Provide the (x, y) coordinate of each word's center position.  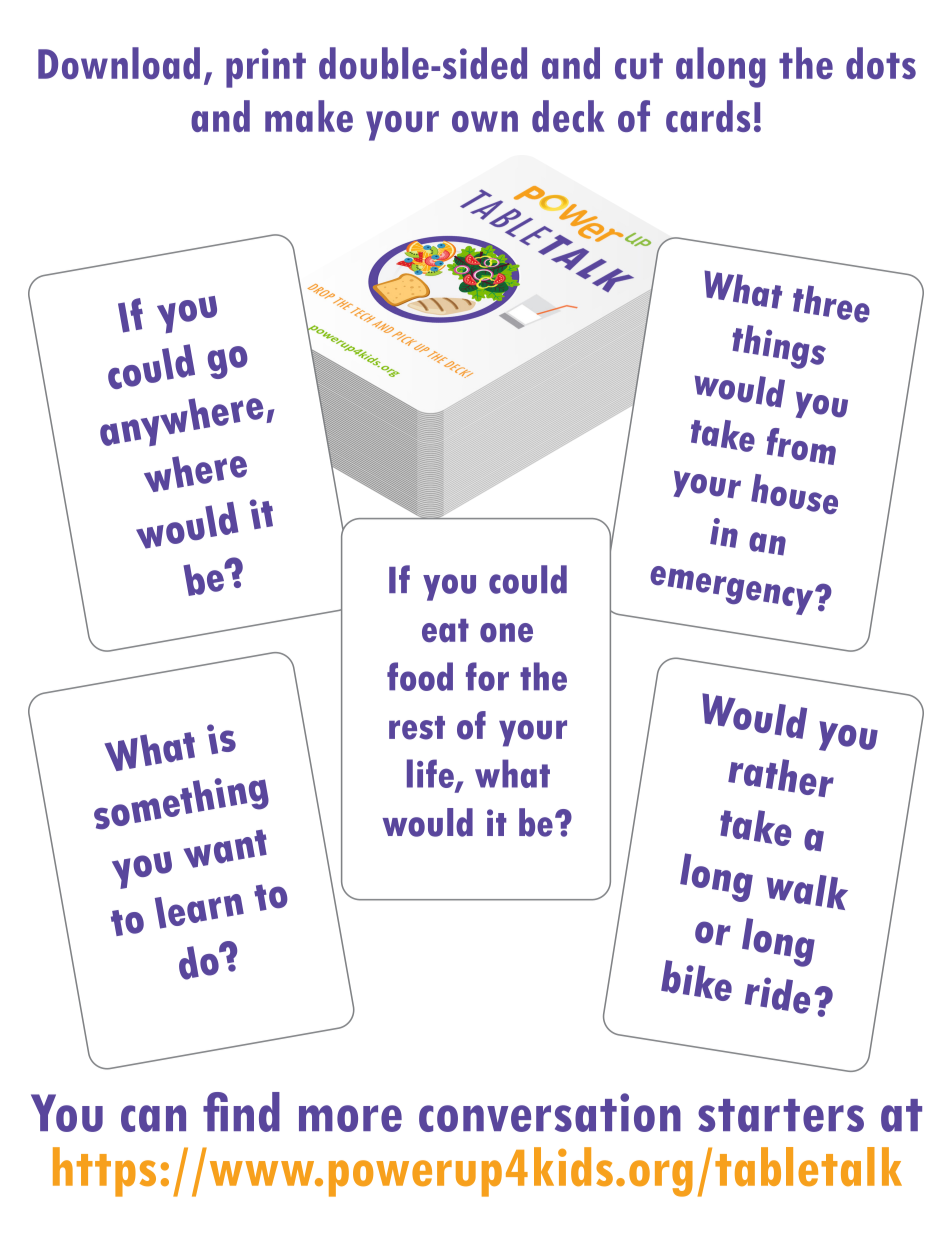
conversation (550, 1112)
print (266, 68)
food (420, 676)
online (754, 683)
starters (781, 1115)
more (350, 1118)
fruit (436, 364)
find (241, 1112)
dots (881, 63)
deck (568, 116)
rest (417, 728)
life (431, 774)
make (309, 116)
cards (708, 116)
